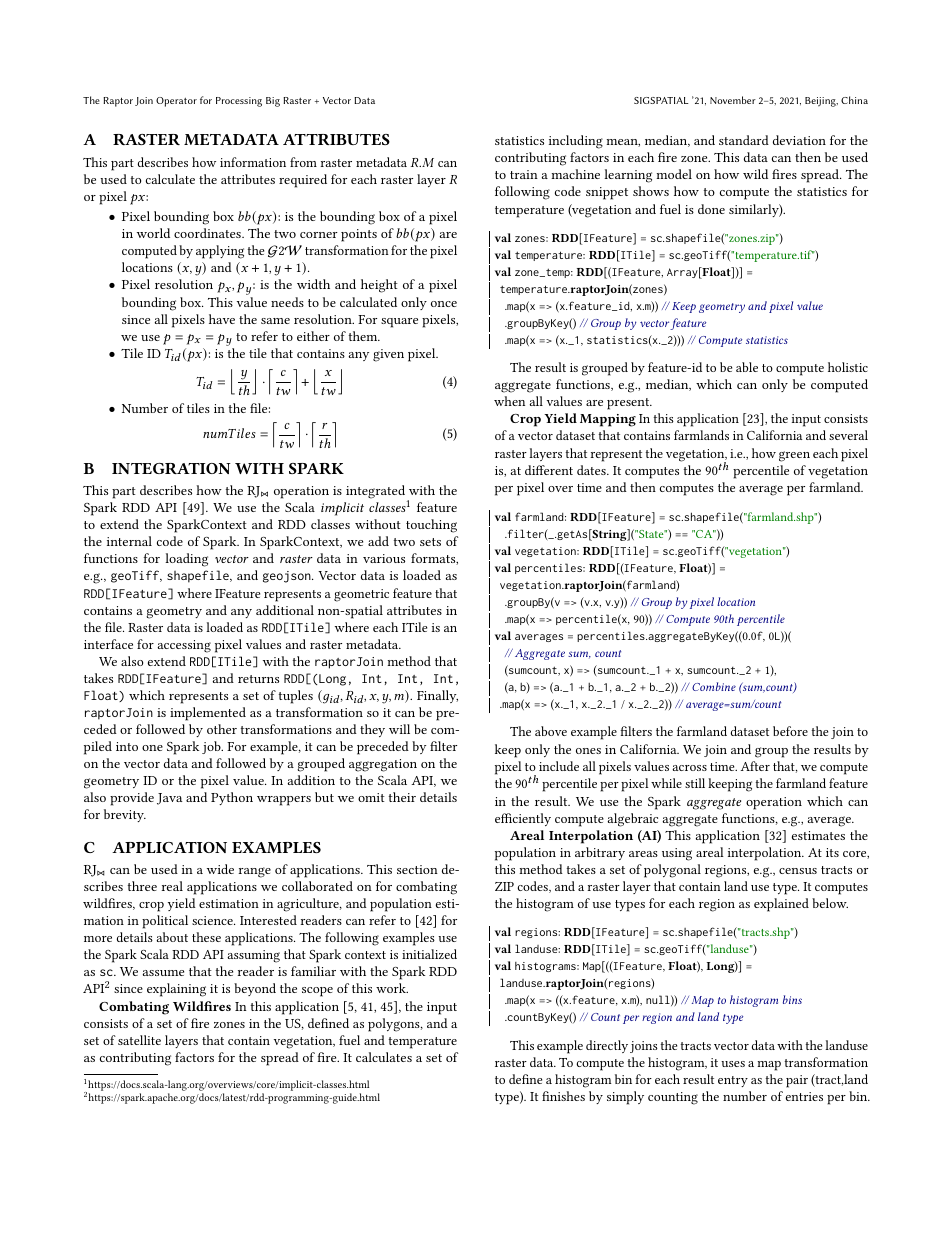  Describe the element at coordinates (139, 1040) in the document. I see `satellite` at that location.
